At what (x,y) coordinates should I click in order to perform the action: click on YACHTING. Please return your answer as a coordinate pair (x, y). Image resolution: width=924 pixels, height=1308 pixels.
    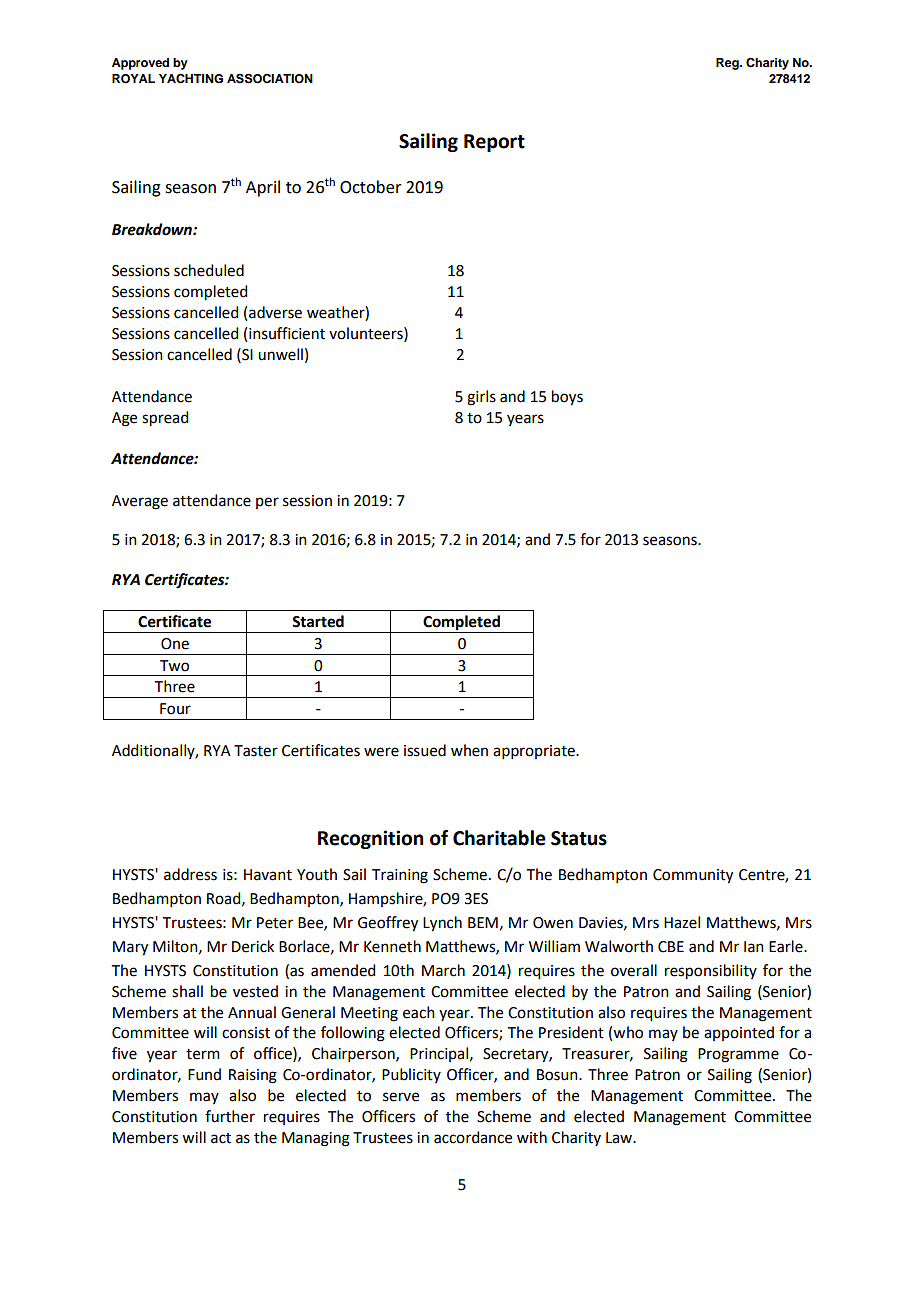
    Looking at the image, I should click on (191, 79).
